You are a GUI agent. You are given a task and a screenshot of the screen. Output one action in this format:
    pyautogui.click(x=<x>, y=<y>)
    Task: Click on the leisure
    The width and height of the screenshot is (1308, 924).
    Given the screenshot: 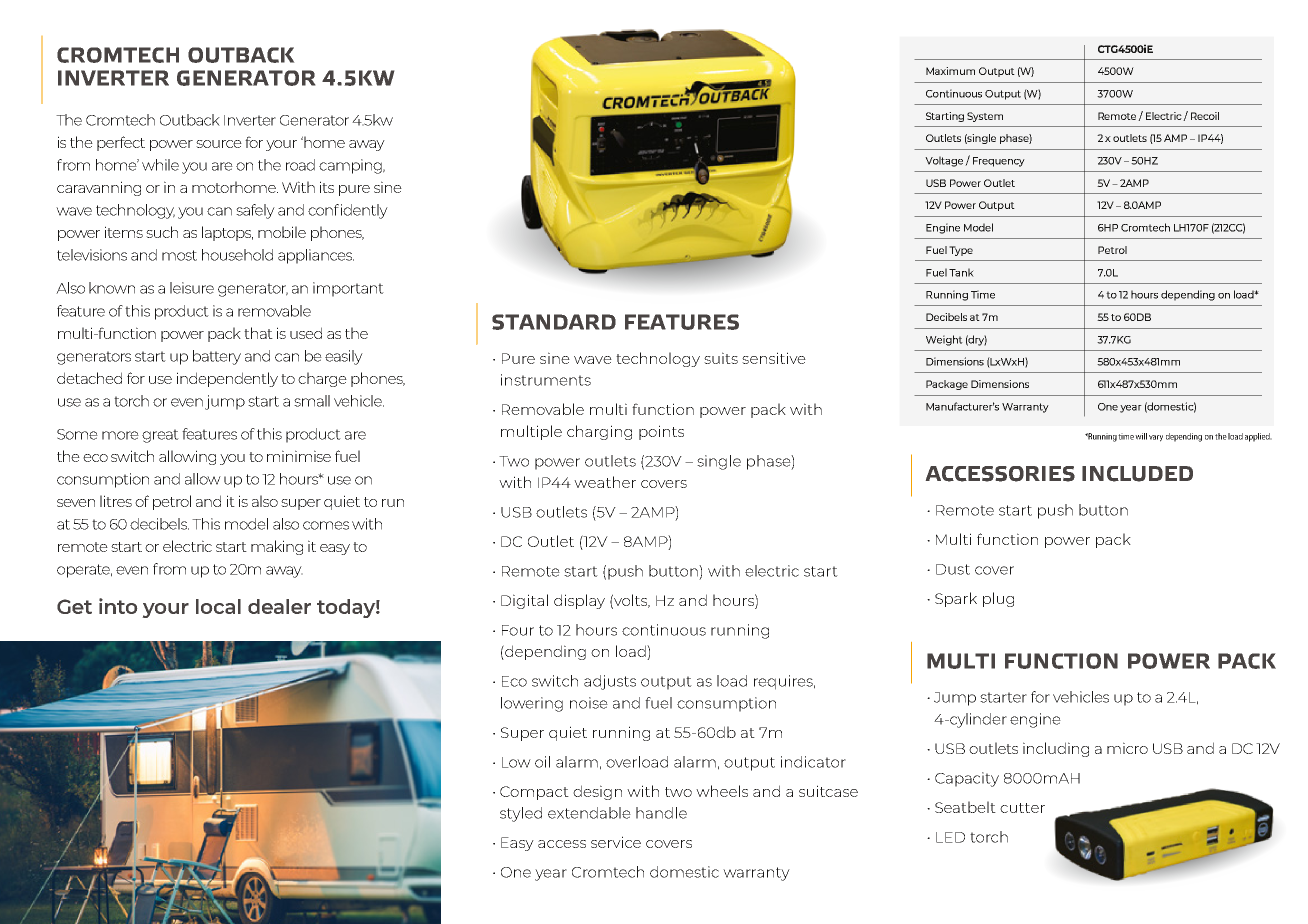 What is the action you would take?
    pyautogui.click(x=192, y=288)
